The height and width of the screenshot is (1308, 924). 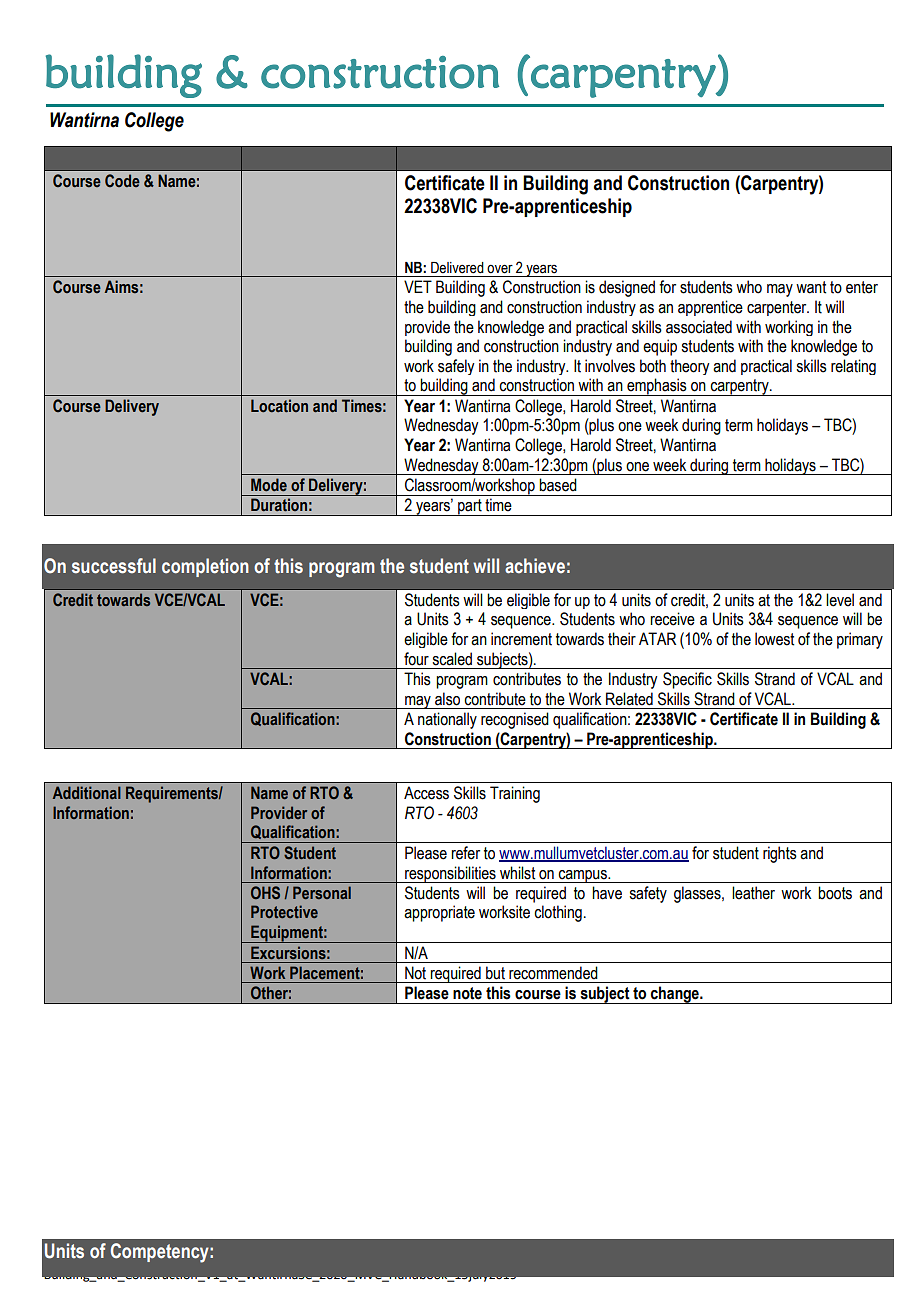 I want to click on leather, so click(x=753, y=893).
